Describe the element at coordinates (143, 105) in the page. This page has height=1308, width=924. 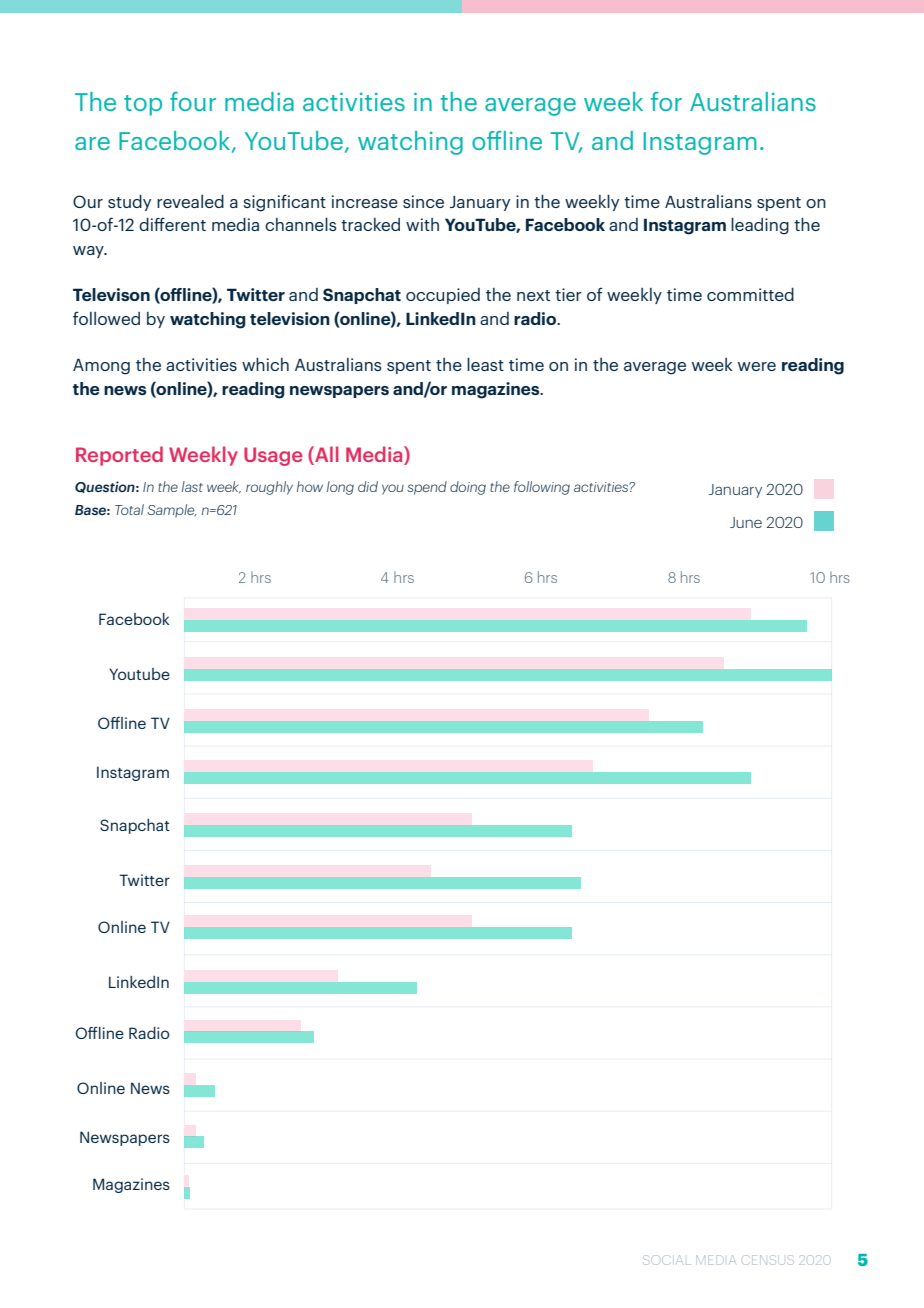
I see `top` at that location.
